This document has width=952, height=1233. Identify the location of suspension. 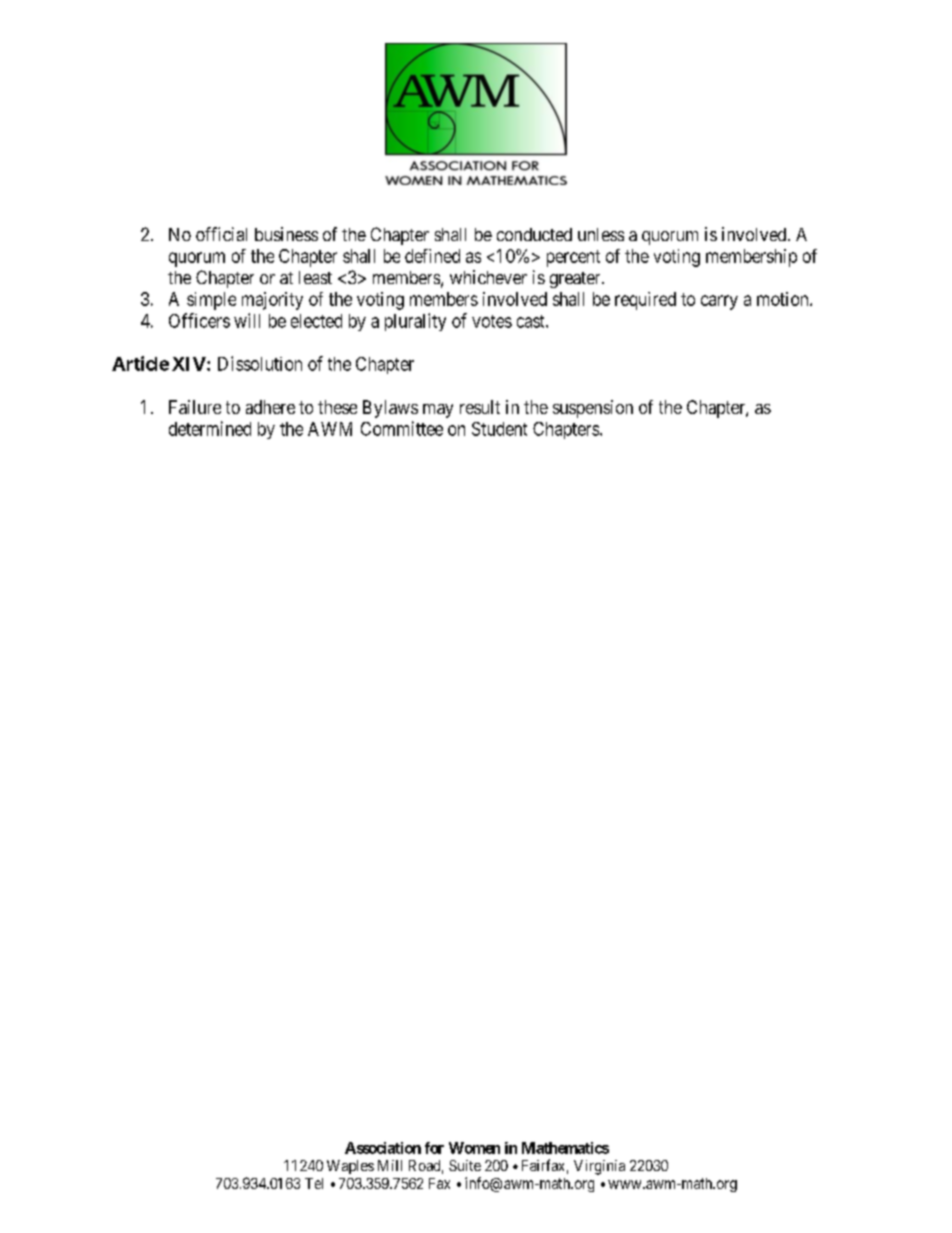
(593, 409).
